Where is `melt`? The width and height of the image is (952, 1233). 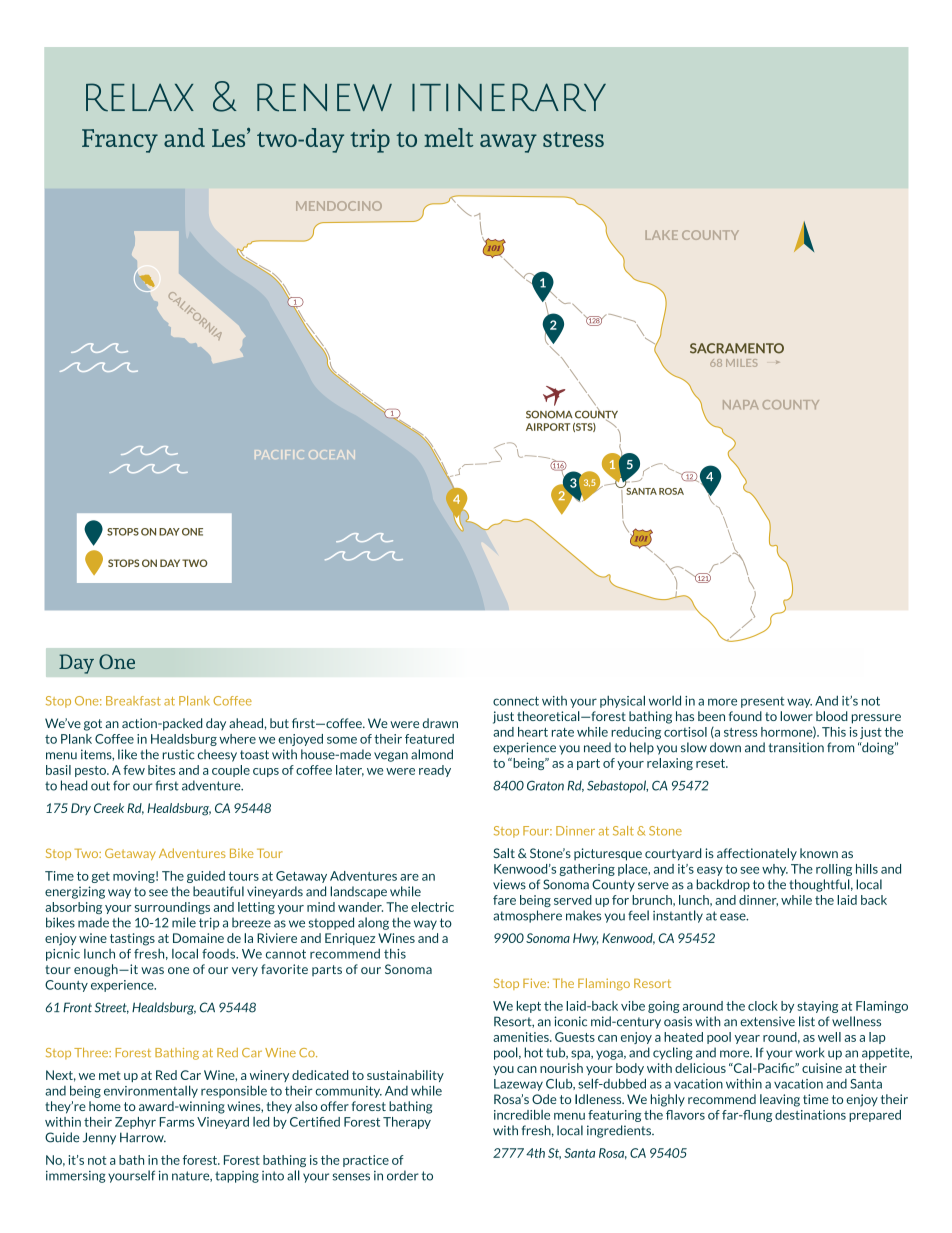 melt is located at coordinates (448, 137).
